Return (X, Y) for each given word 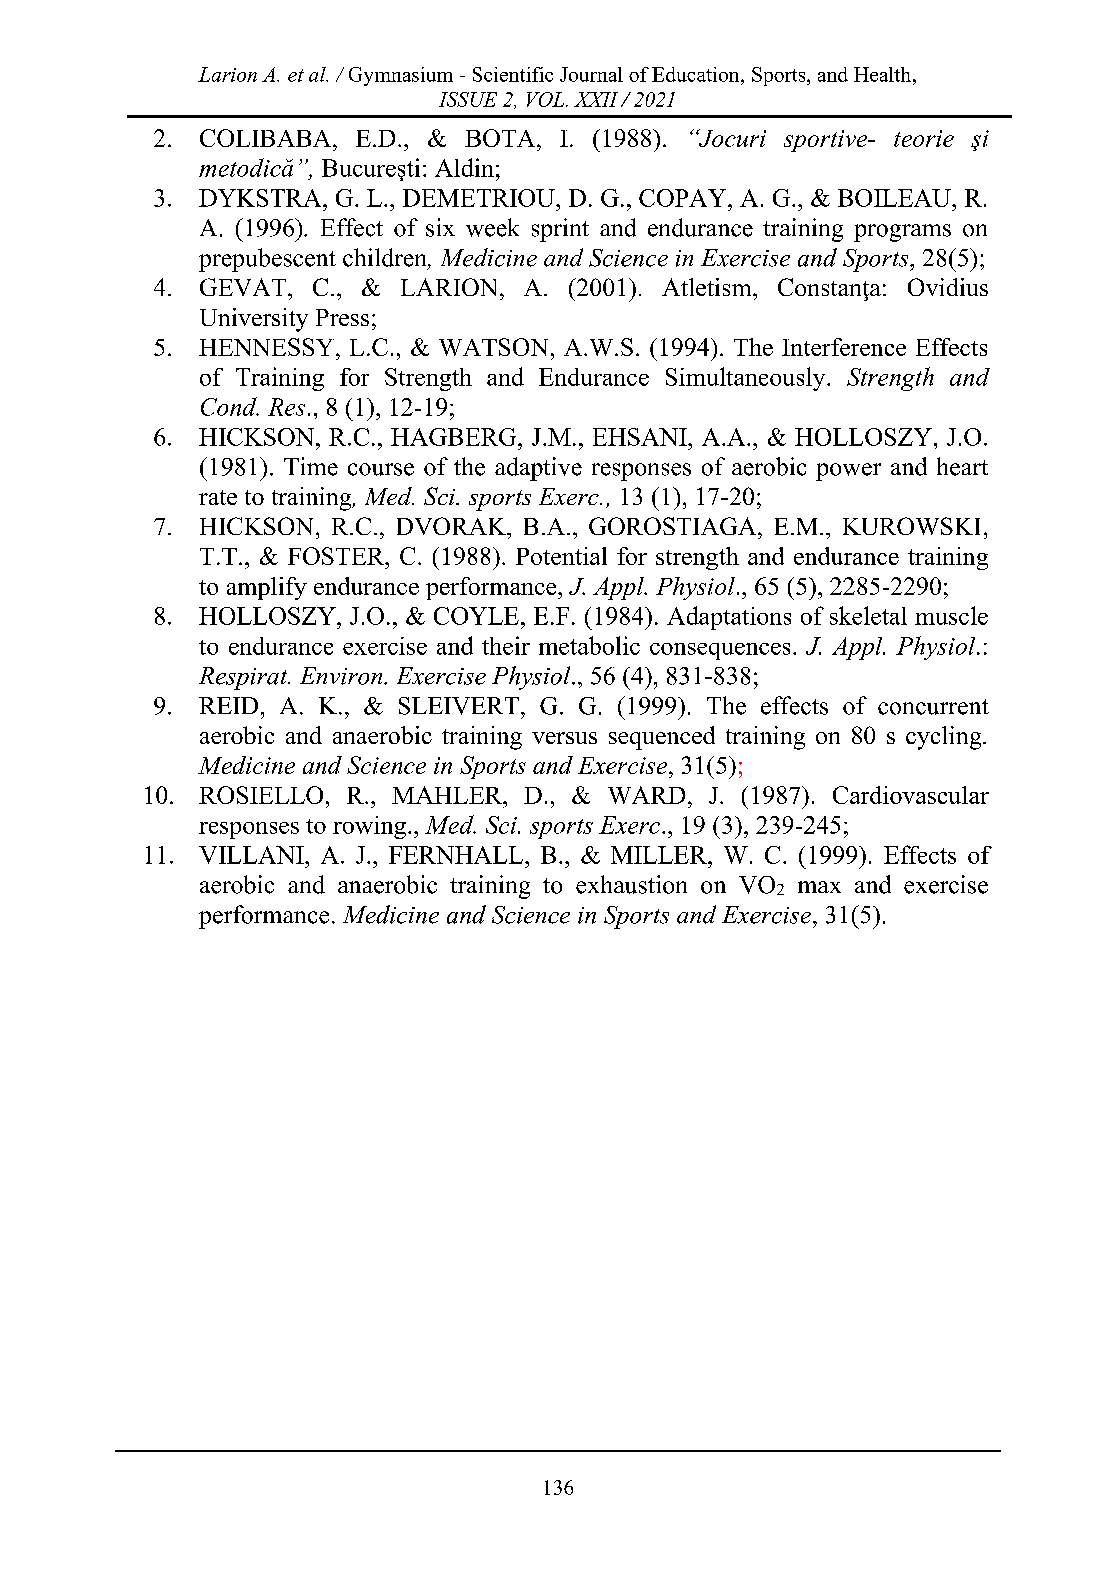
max (819, 887)
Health (882, 74)
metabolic (589, 645)
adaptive (538, 469)
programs (902, 233)
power (848, 472)
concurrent (933, 707)
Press (342, 317)
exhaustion (631, 884)
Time (311, 466)
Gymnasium (401, 76)
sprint (560, 230)
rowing (369, 827)
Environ (342, 676)
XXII (596, 99)
